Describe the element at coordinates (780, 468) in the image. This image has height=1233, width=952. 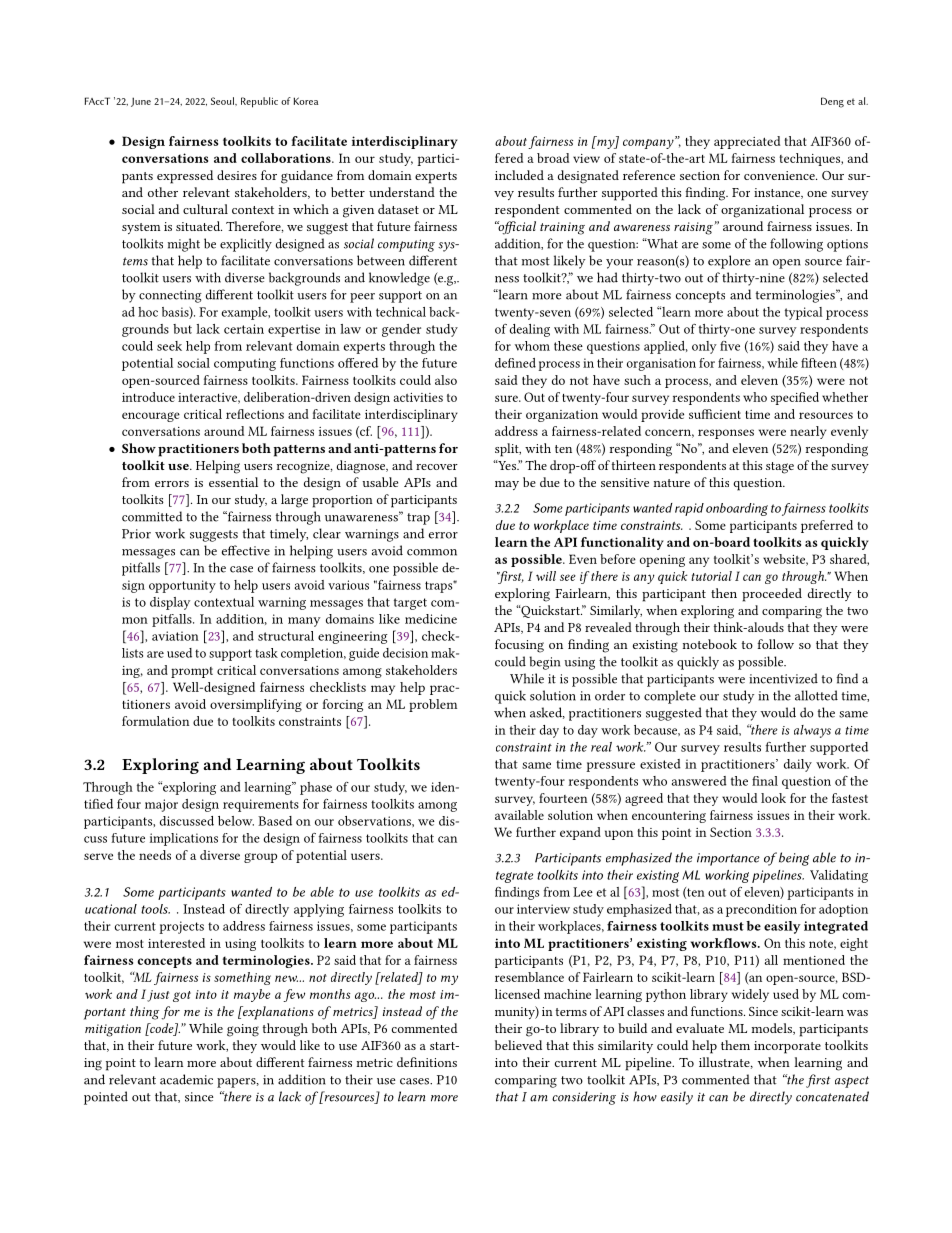
I see `stage` at that location.
